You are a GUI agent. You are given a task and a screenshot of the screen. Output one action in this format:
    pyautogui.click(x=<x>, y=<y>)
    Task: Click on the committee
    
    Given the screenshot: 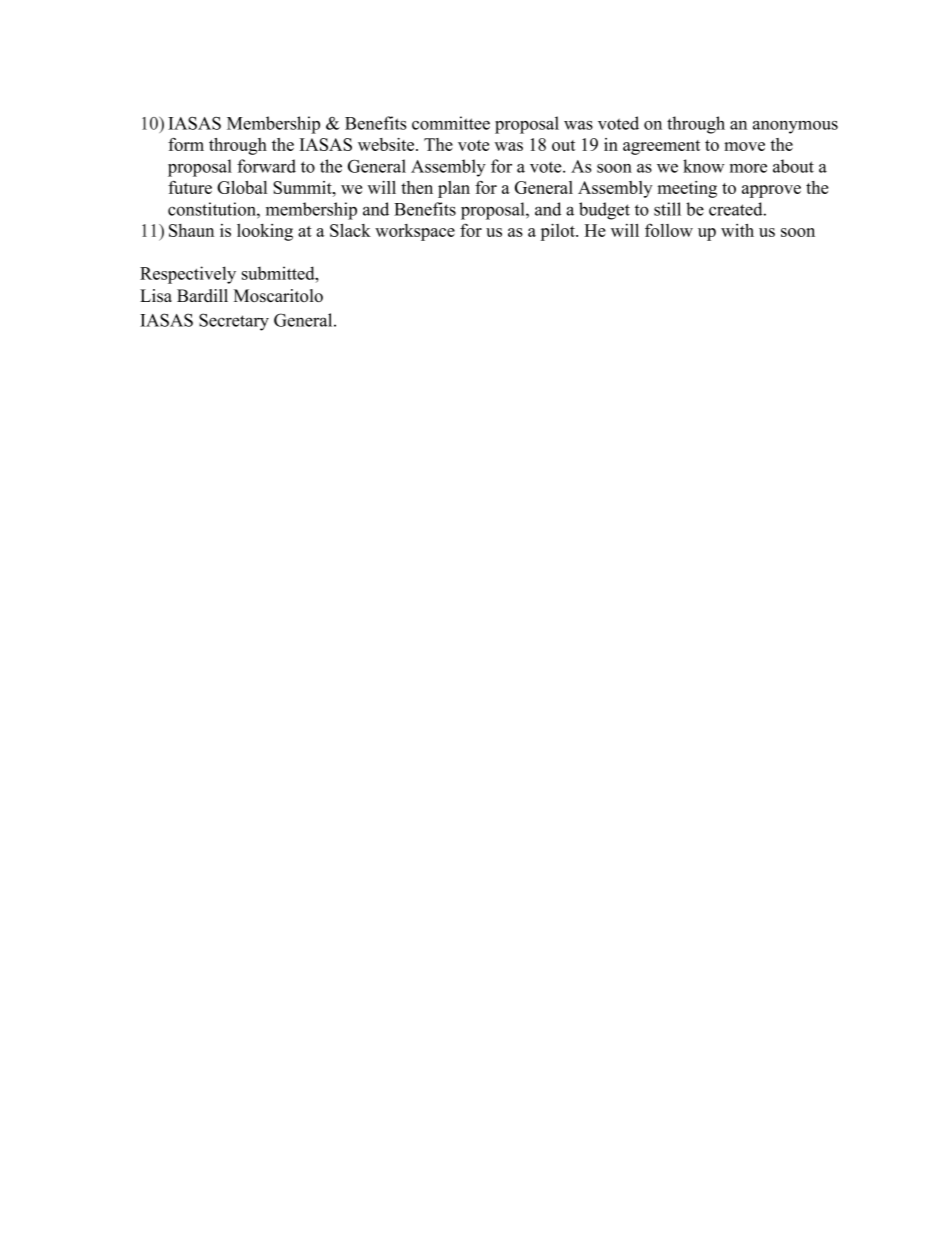 What is the action you would take?
    pyautogui.click(x=451, y=123)
